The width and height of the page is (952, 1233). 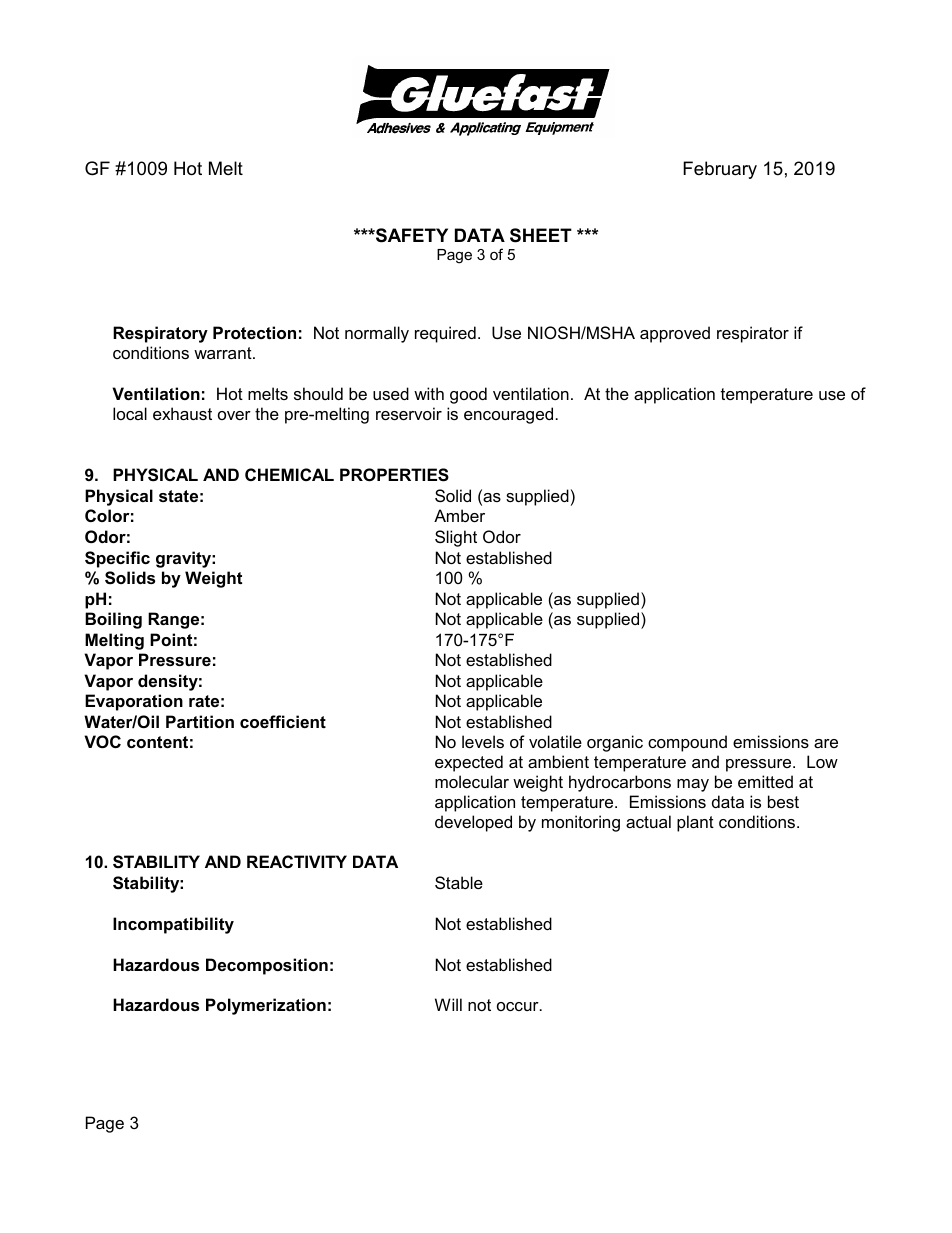 I want to click on February, so click(x=720, y=170).
